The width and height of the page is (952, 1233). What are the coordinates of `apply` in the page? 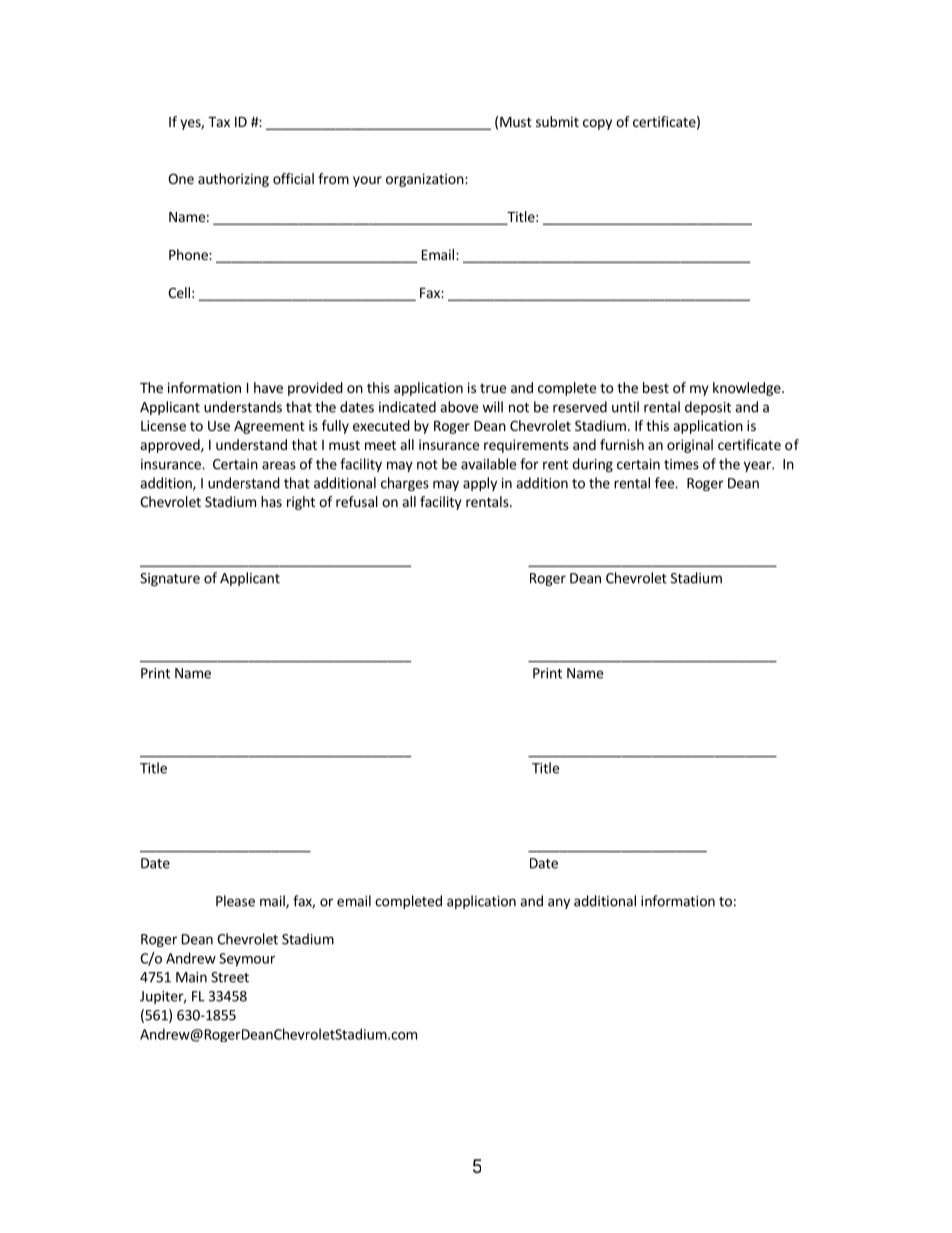 It's located at (480, 484).
